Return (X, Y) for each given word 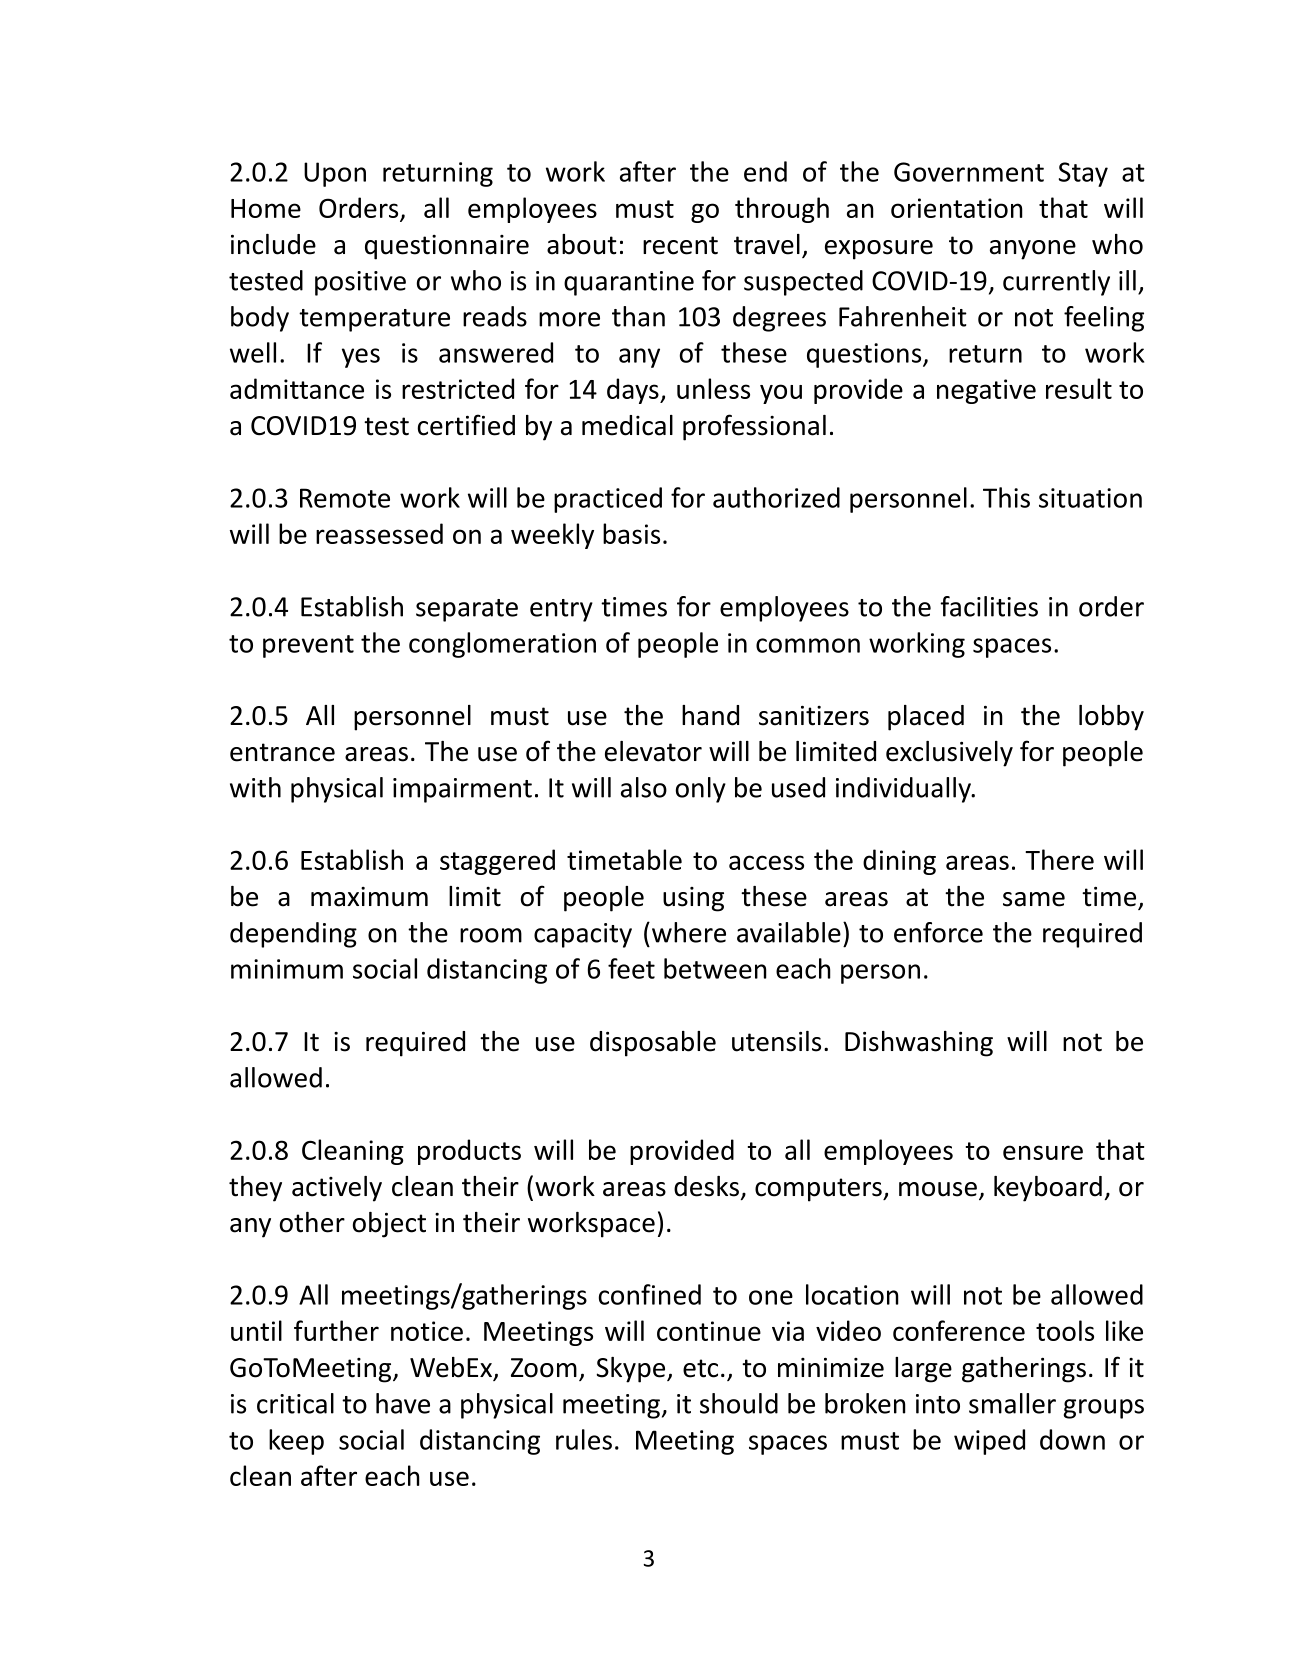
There (1059, 859)
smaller (1012, 1403)
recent (680, 245)
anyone (1033, 250)
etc (700, 1368)
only (701, 790)
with (255, 787)
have (403, 1403)
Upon (335, 174)
